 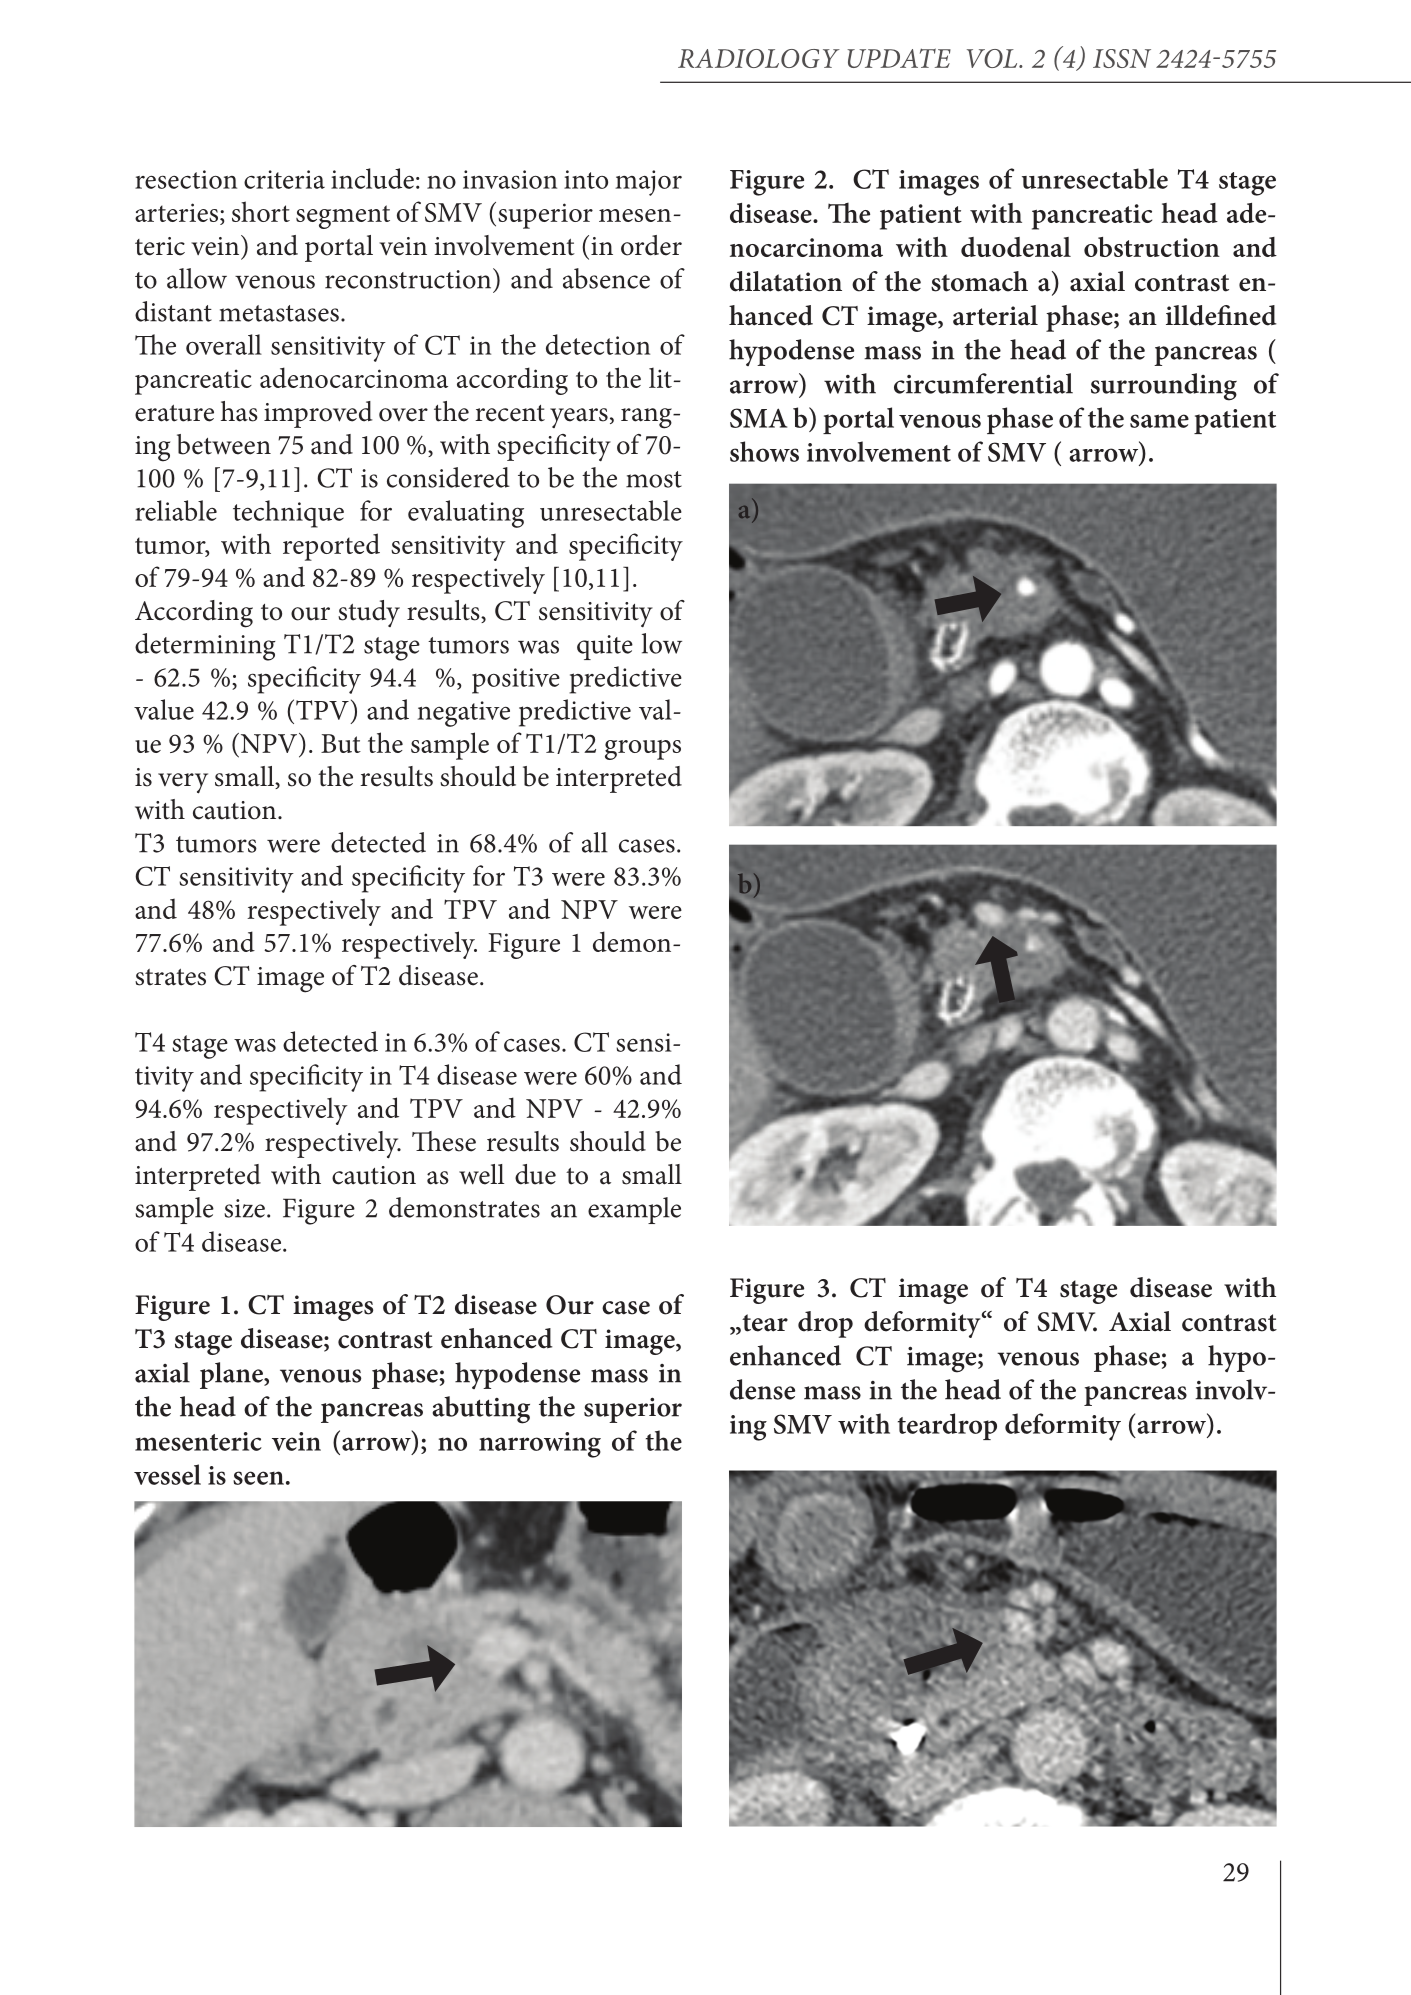 What do you see at coordinates (654, 479) in the document?
I see `most` at bounding box center [654, 479].
